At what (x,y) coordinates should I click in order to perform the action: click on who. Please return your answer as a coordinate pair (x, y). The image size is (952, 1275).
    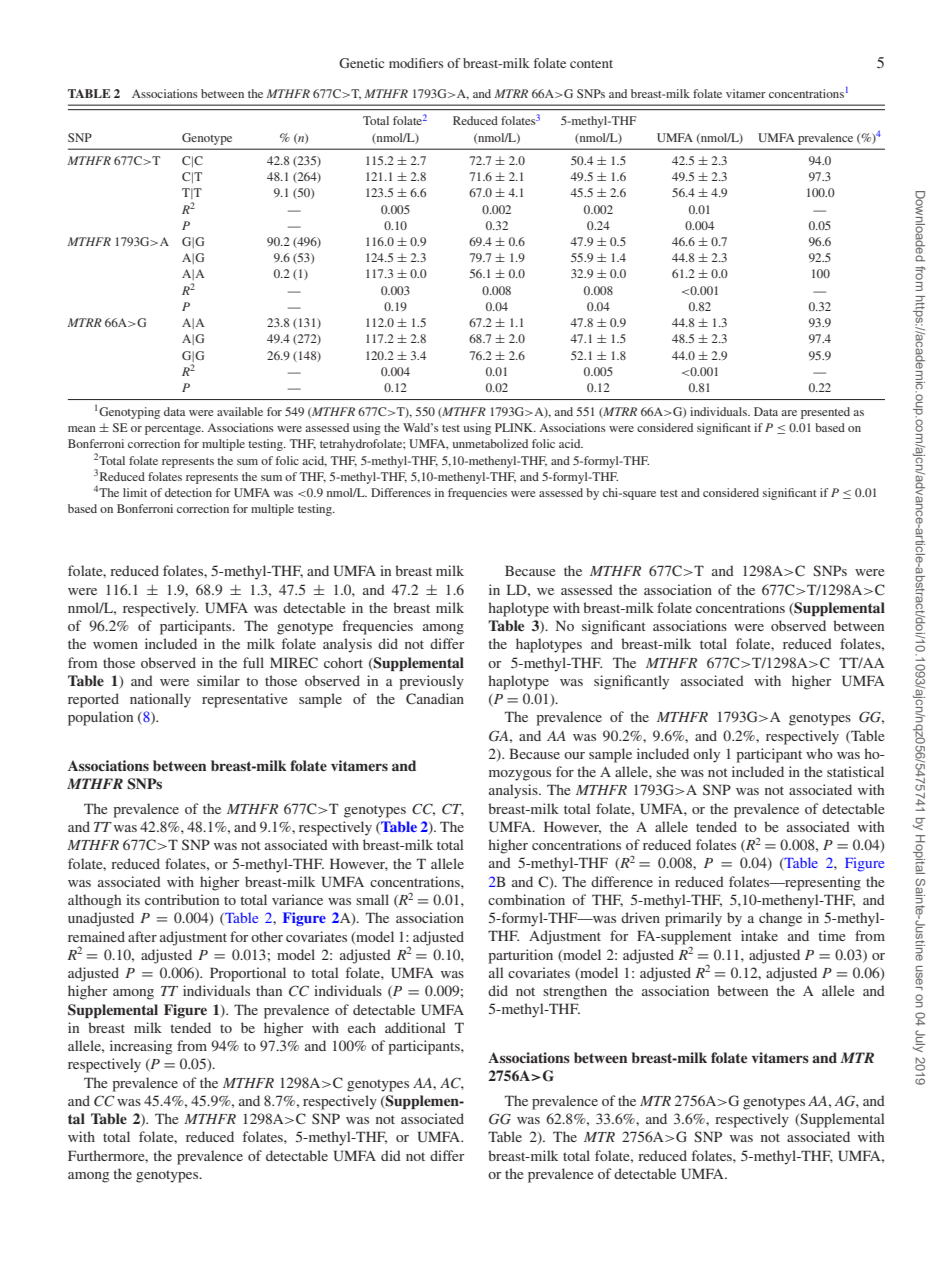
    Looking at the image, I should click on (819, 753).
